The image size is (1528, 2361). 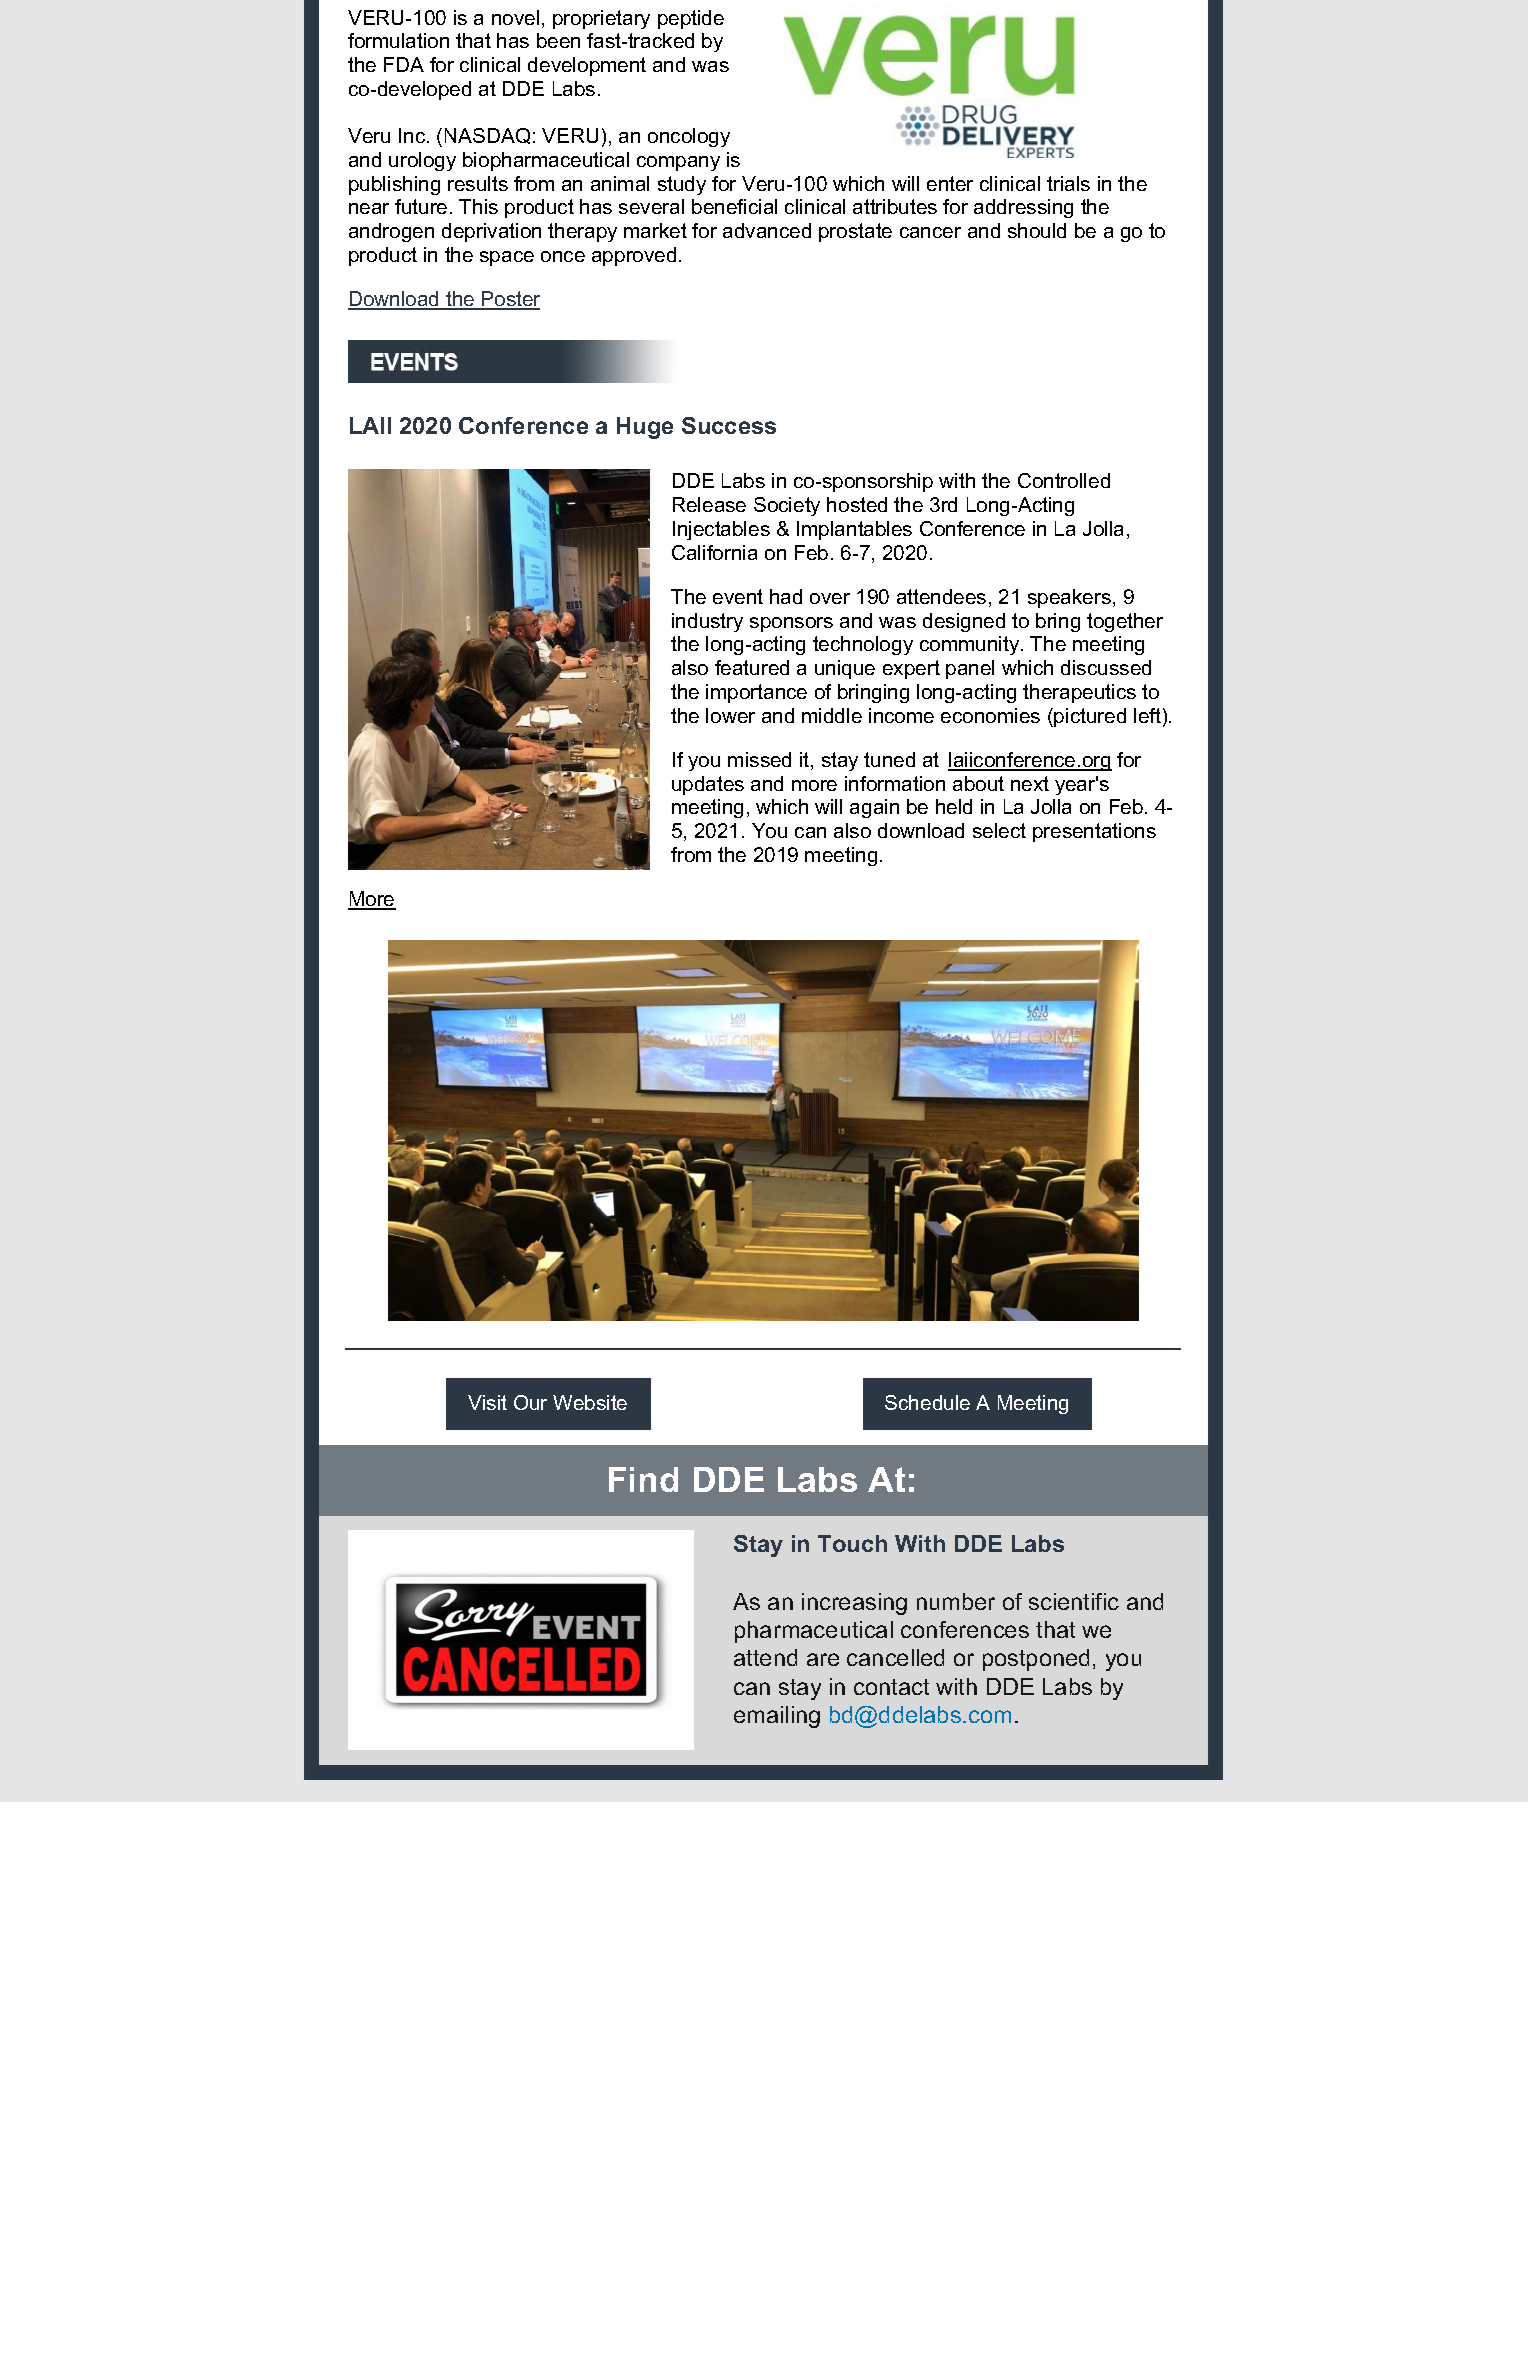 I want to click on trials, so click(x=1068, y=183).
